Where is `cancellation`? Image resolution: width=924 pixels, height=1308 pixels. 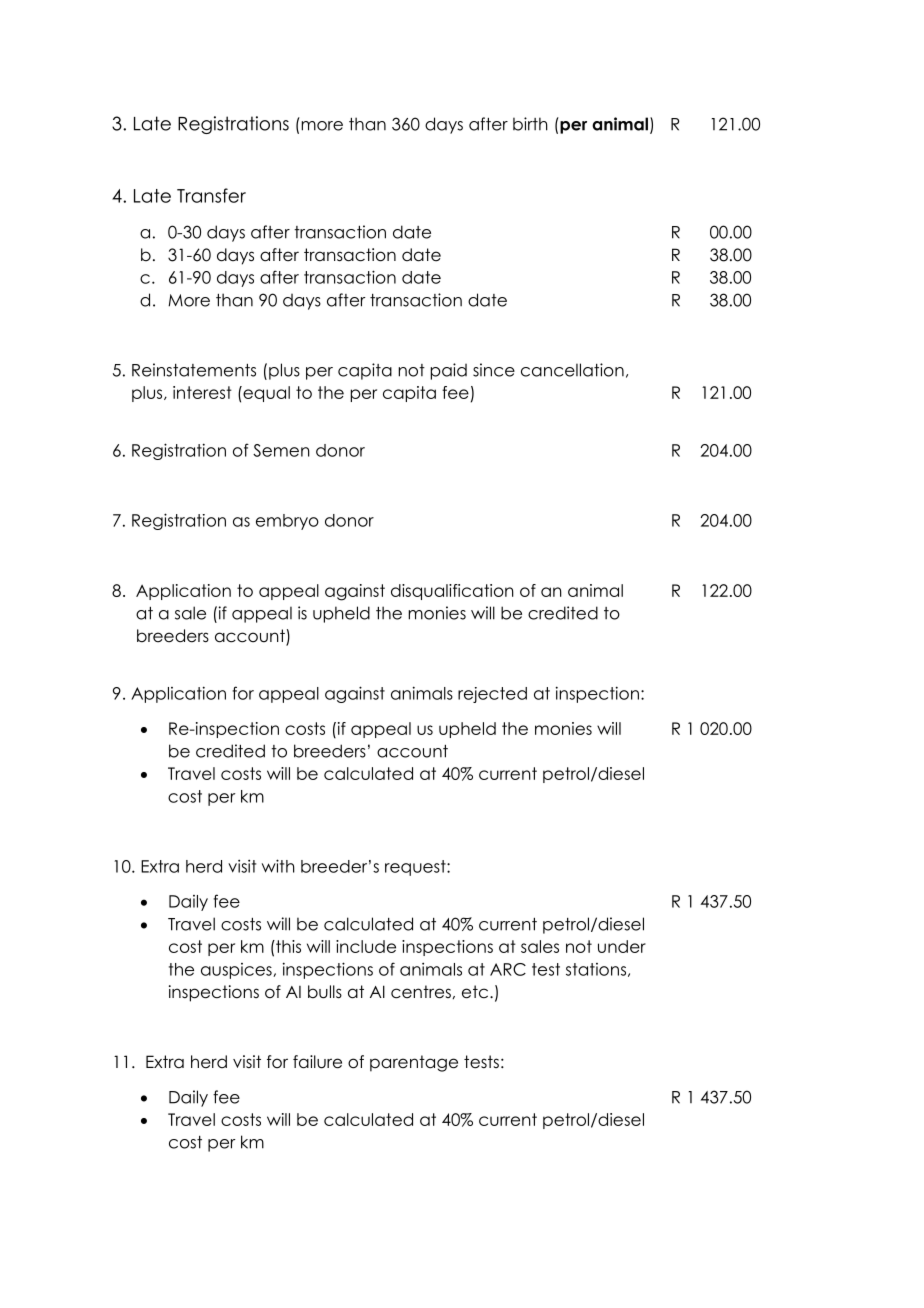 cancellation is located at coordinates (572, 370).
